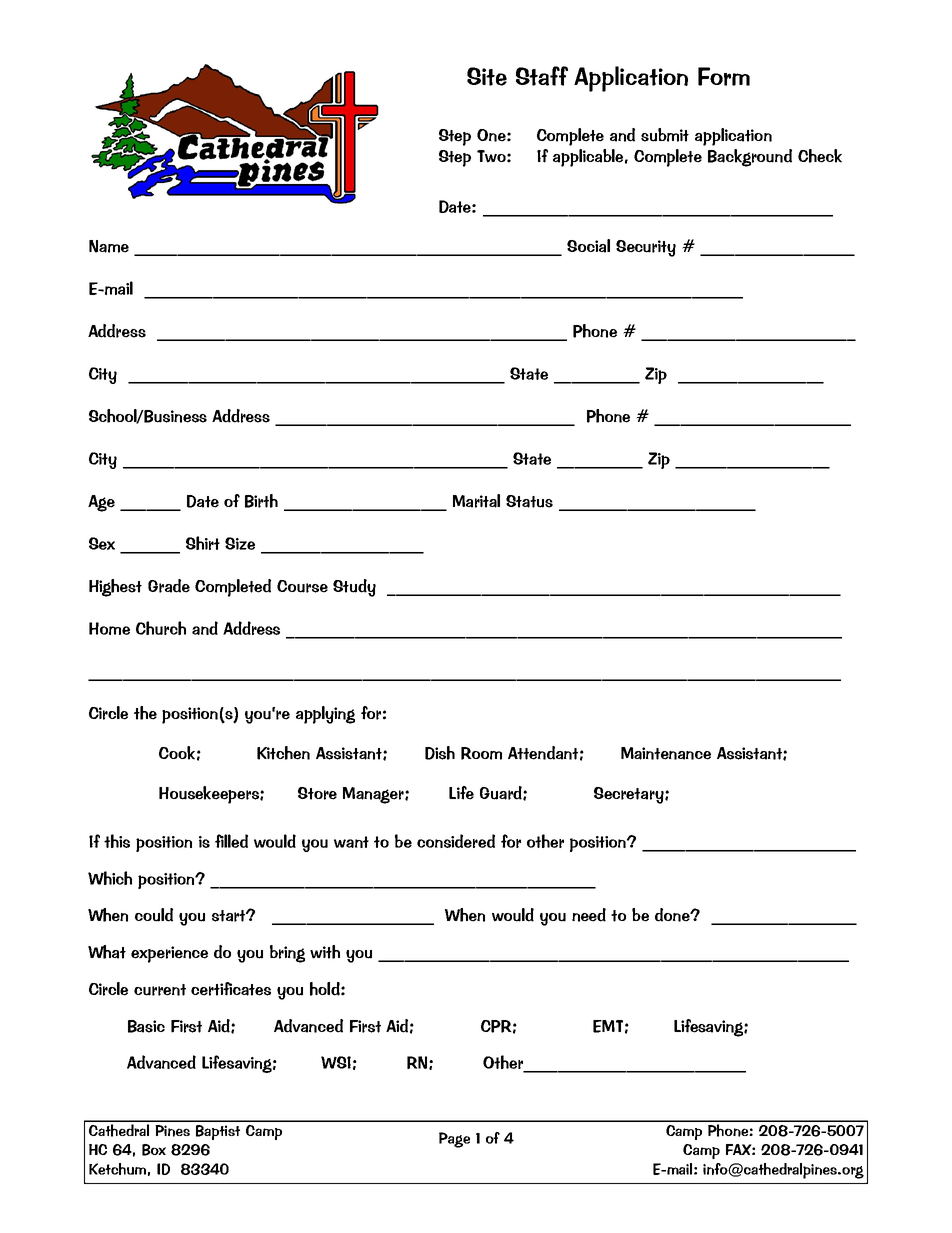  What do you see at coordinates (109, 246) in the screenshot?
I see `Name` at bounding box center [109, 246].
